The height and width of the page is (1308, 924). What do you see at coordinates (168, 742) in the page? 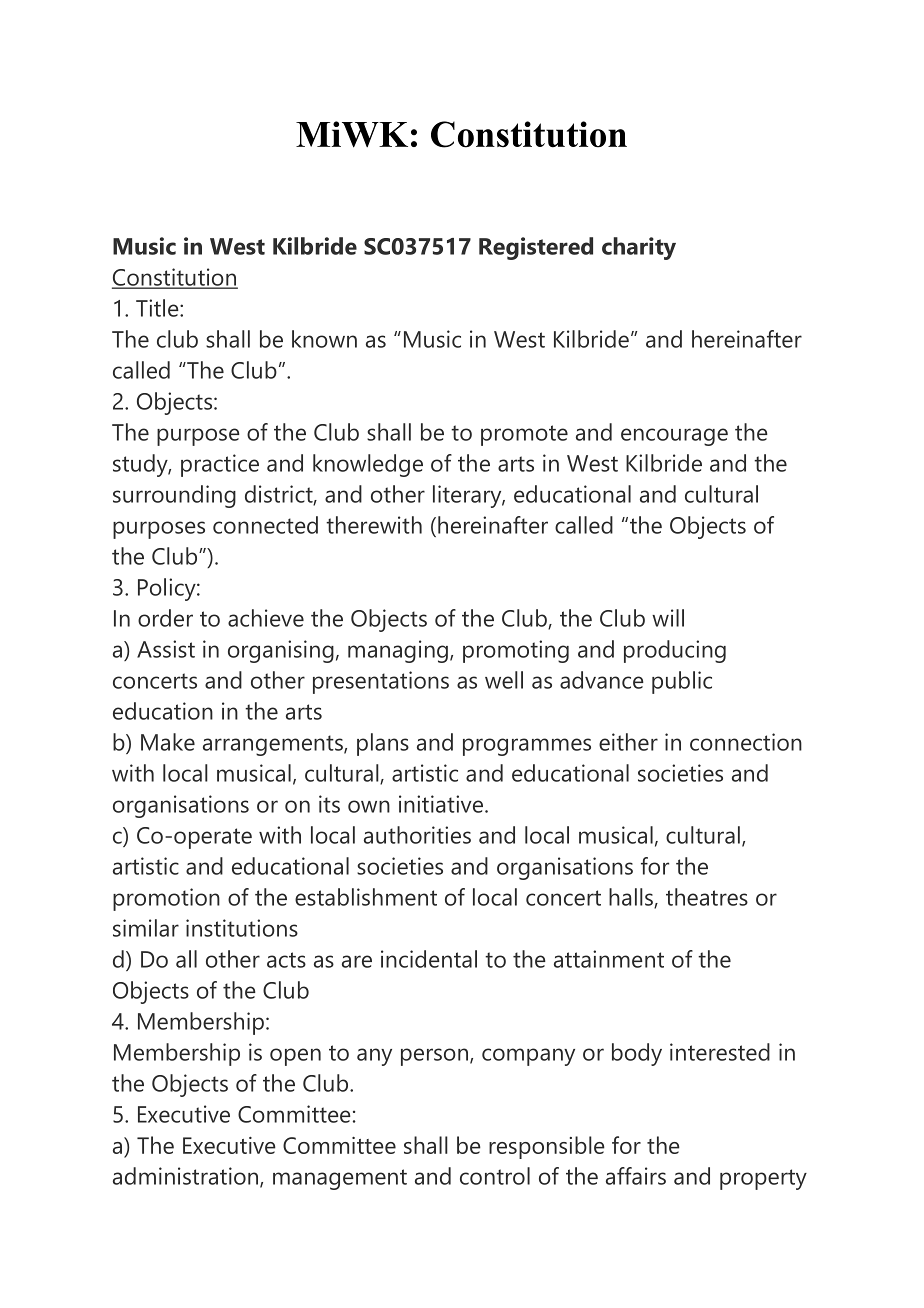
I see `Make` at bounding box center [168, 742].
